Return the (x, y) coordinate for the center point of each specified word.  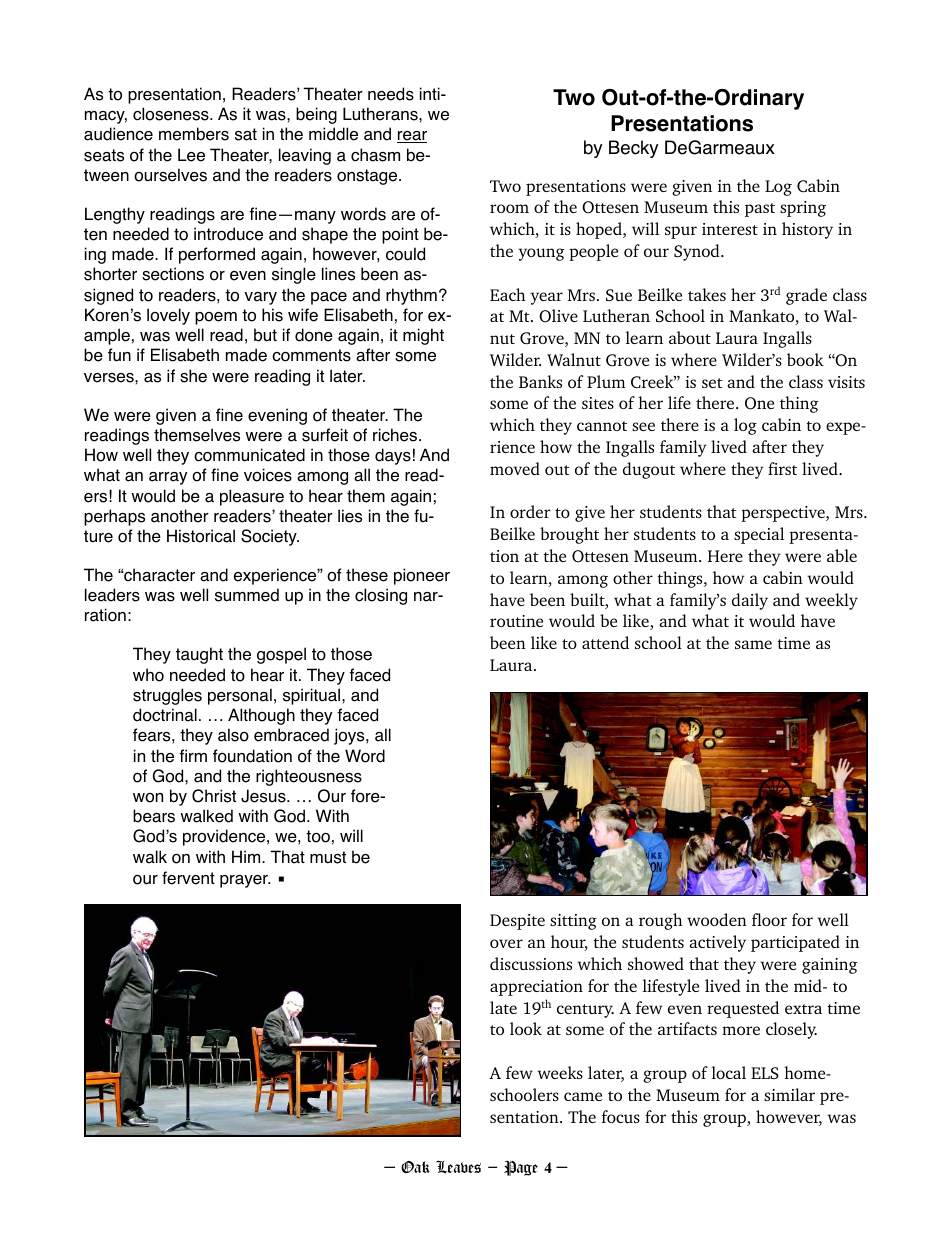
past (760, 210)
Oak (415, 1166)
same (753, 644)
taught (199, 655)
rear (412, 137)
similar (789, 1094)
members (194, 134)
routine (516, 621)
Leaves (458, 1166)
